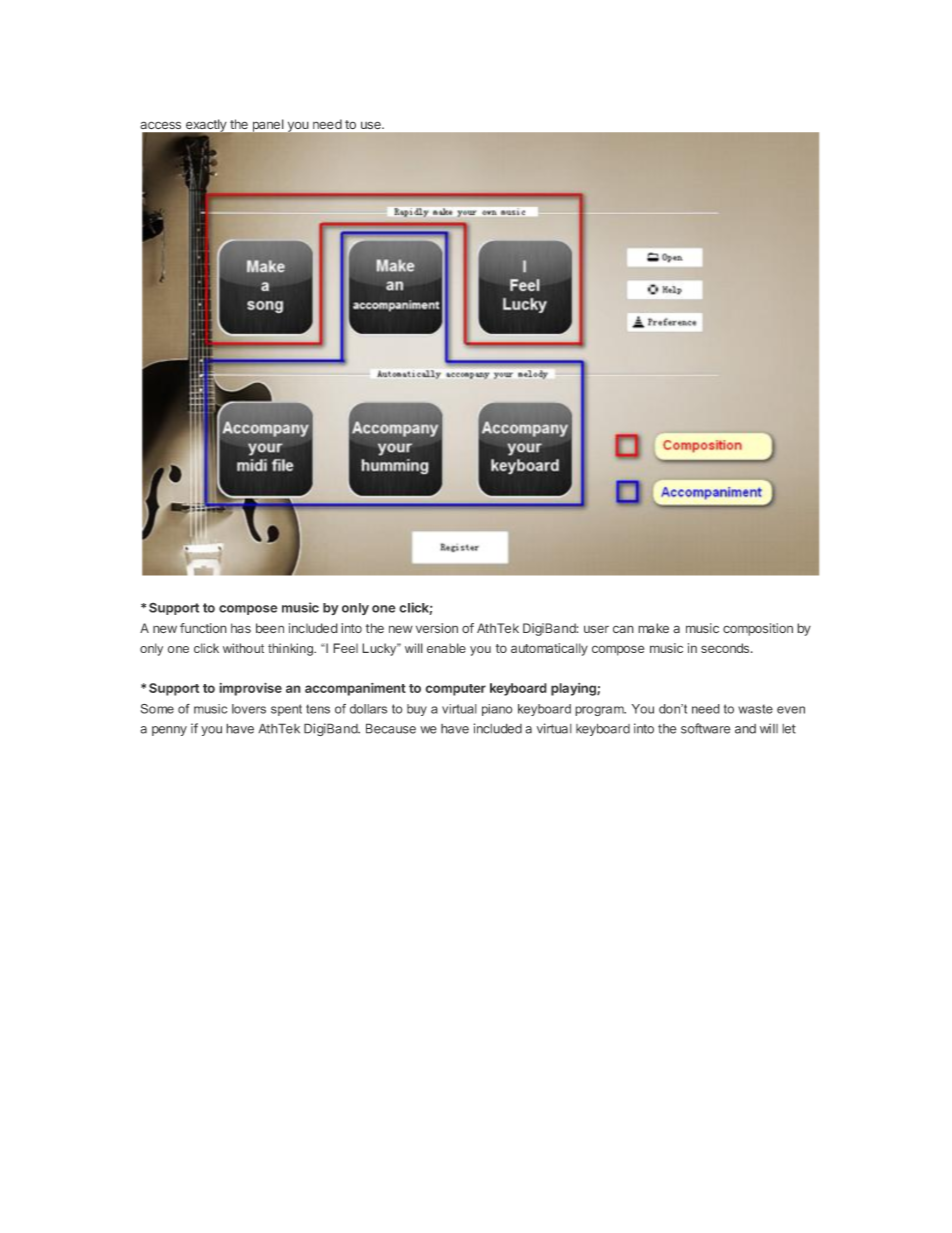  Describe the element at coordinates (243, 648) in the document. I see `without` at that location.
